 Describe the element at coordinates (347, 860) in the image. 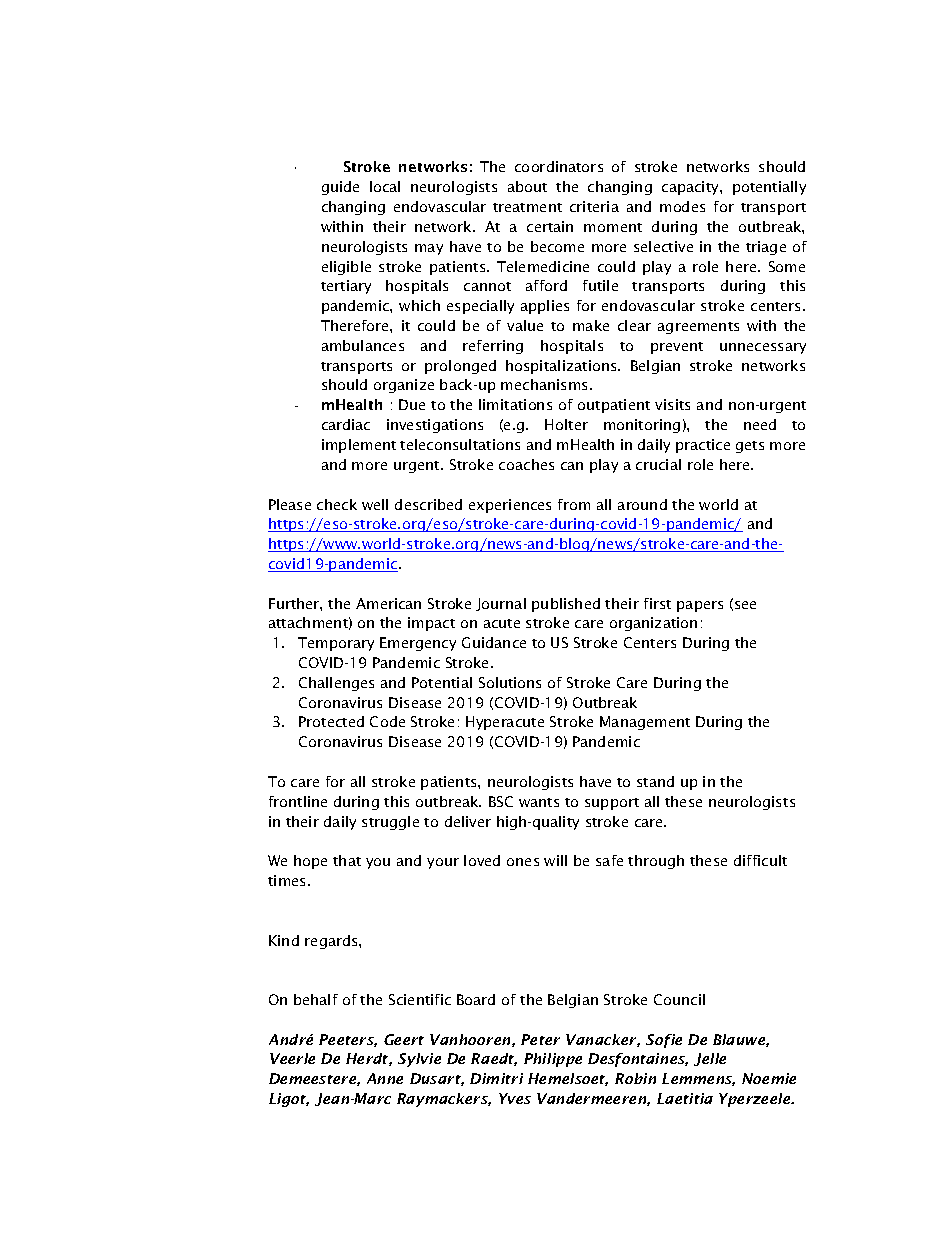

I see `that` at that location.
